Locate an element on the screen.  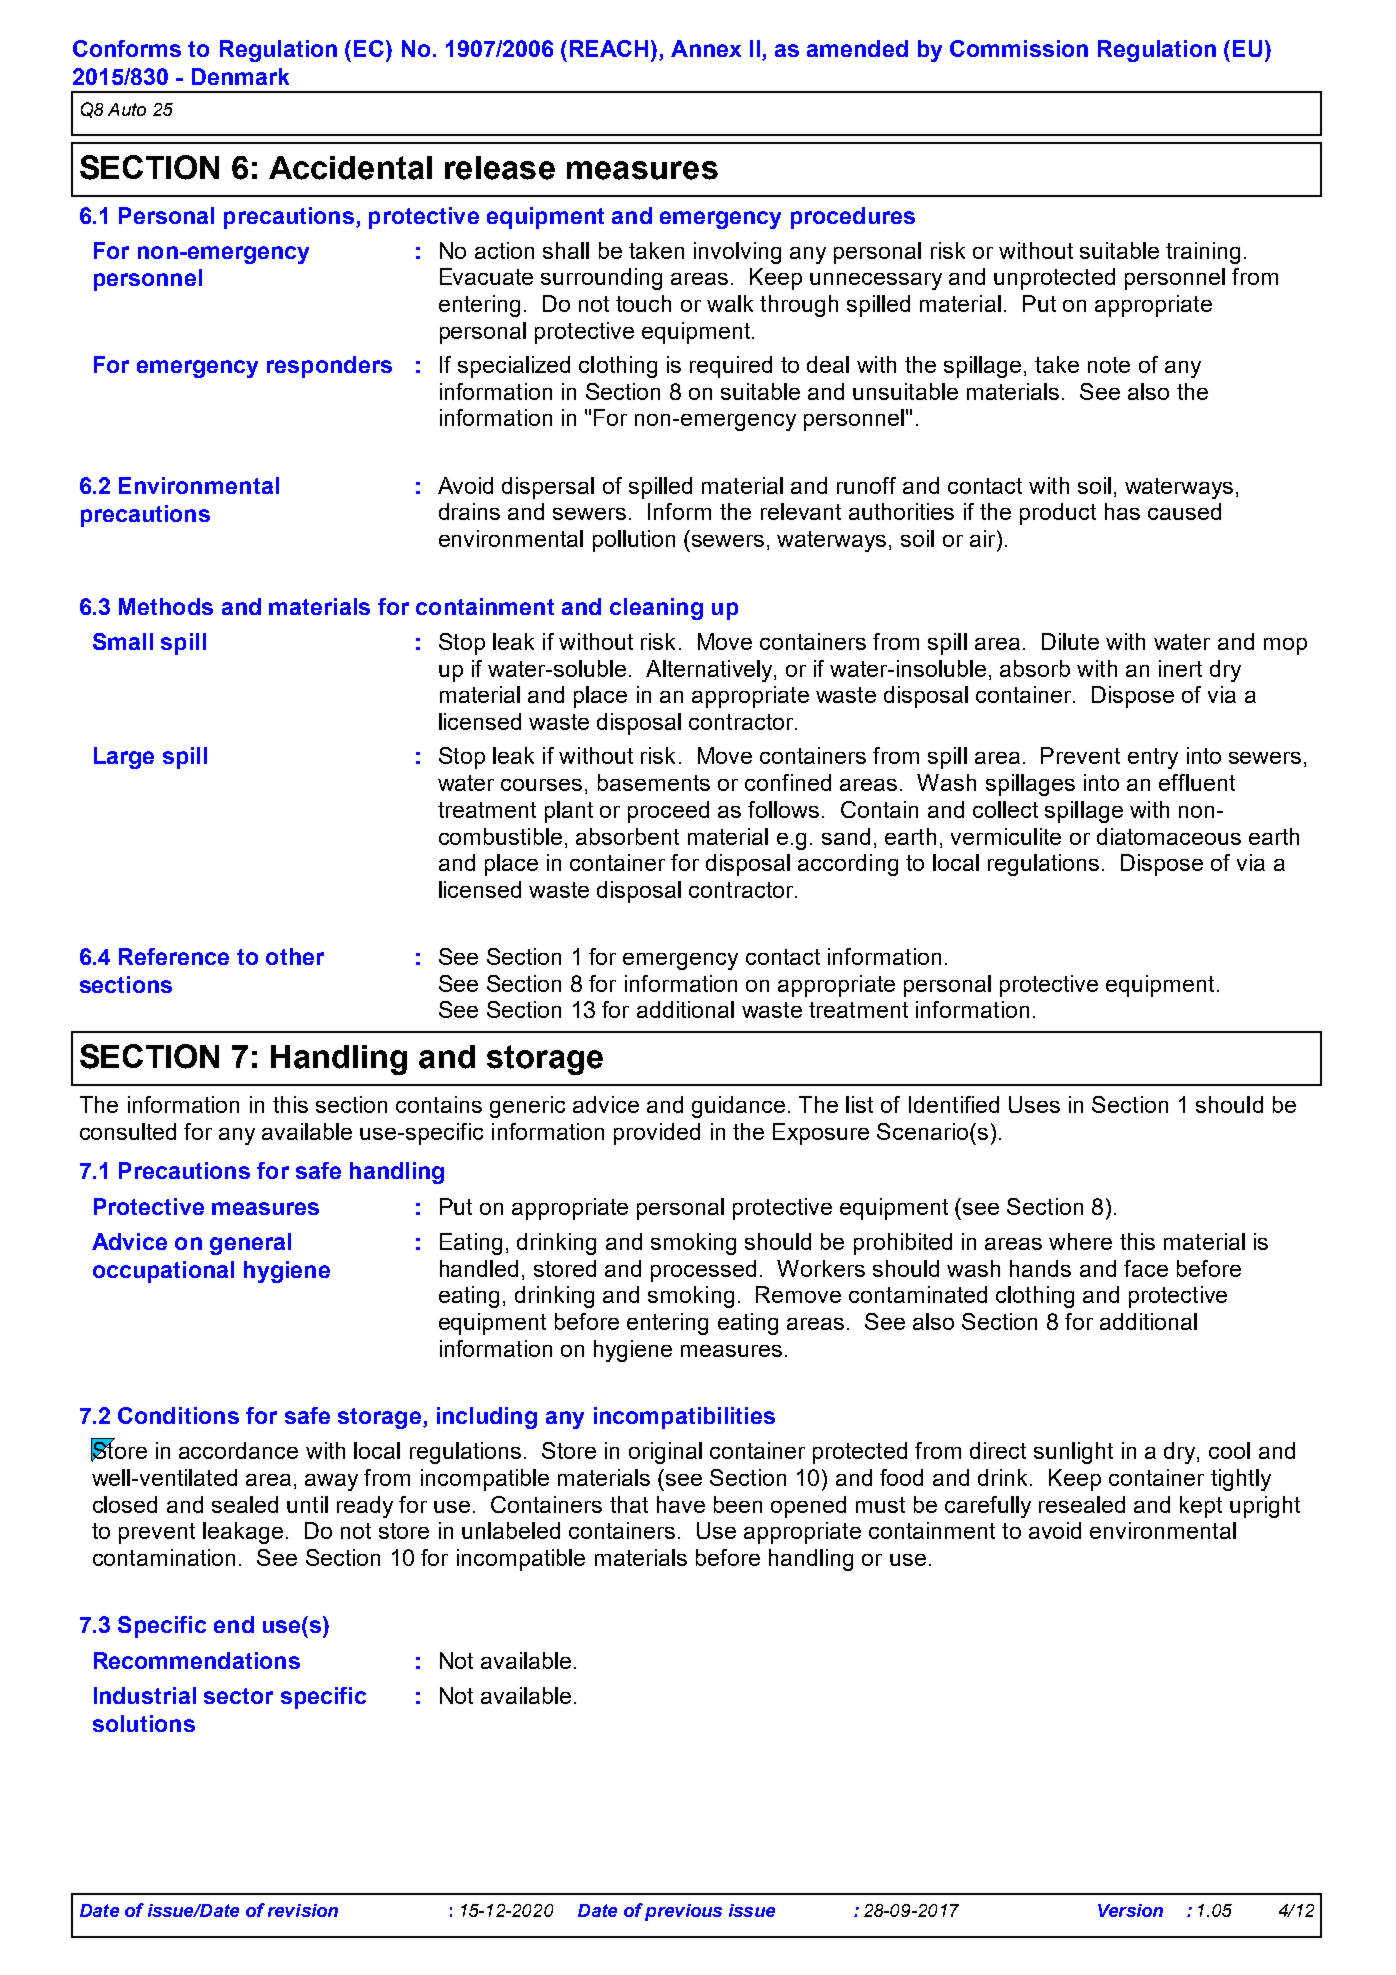
revision is located at coordinates (303, 1910).
